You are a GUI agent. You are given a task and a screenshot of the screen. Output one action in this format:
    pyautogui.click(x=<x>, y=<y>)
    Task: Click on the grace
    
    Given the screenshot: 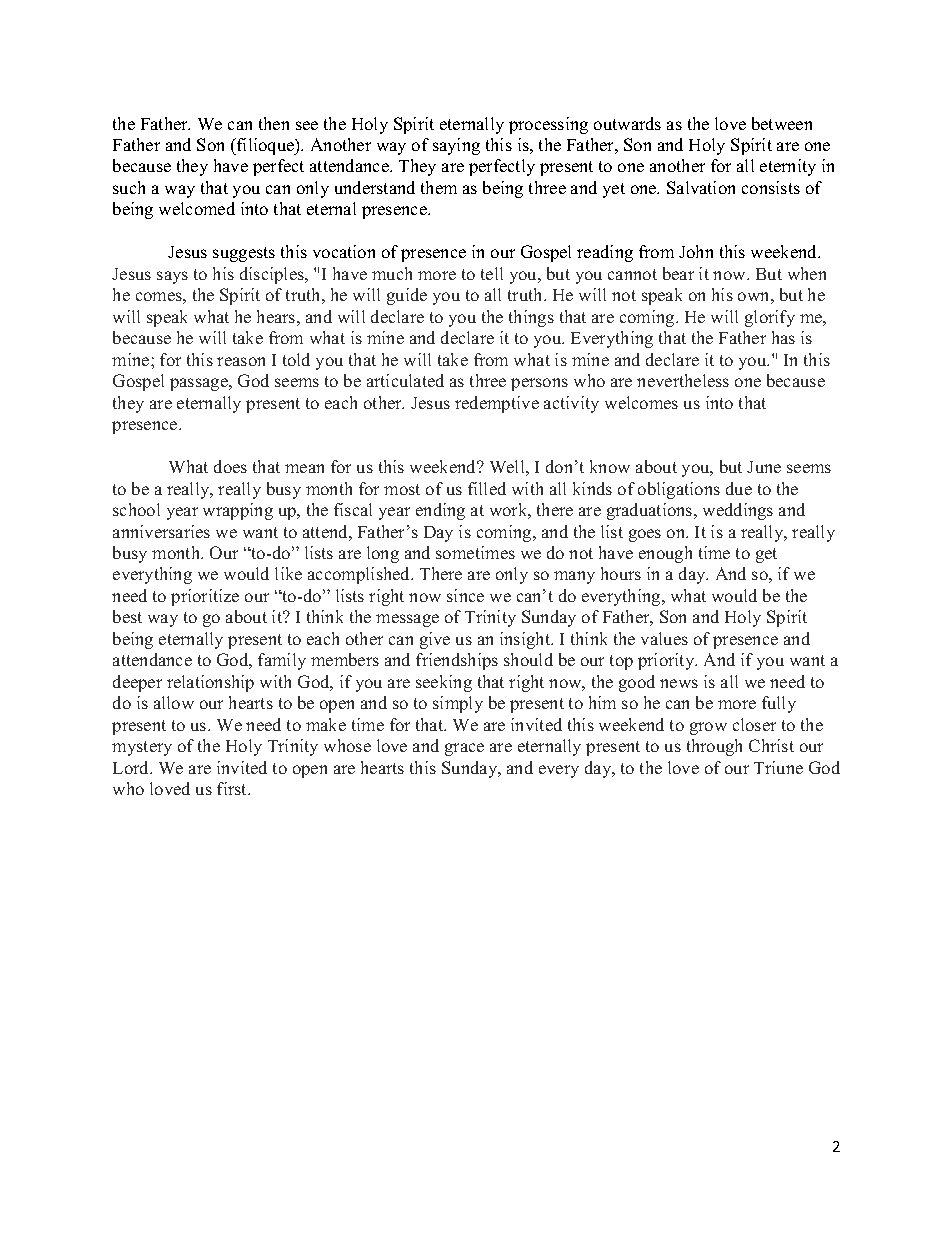 What is the action you would take?
    pyautogui.click(x=464, y=749)
